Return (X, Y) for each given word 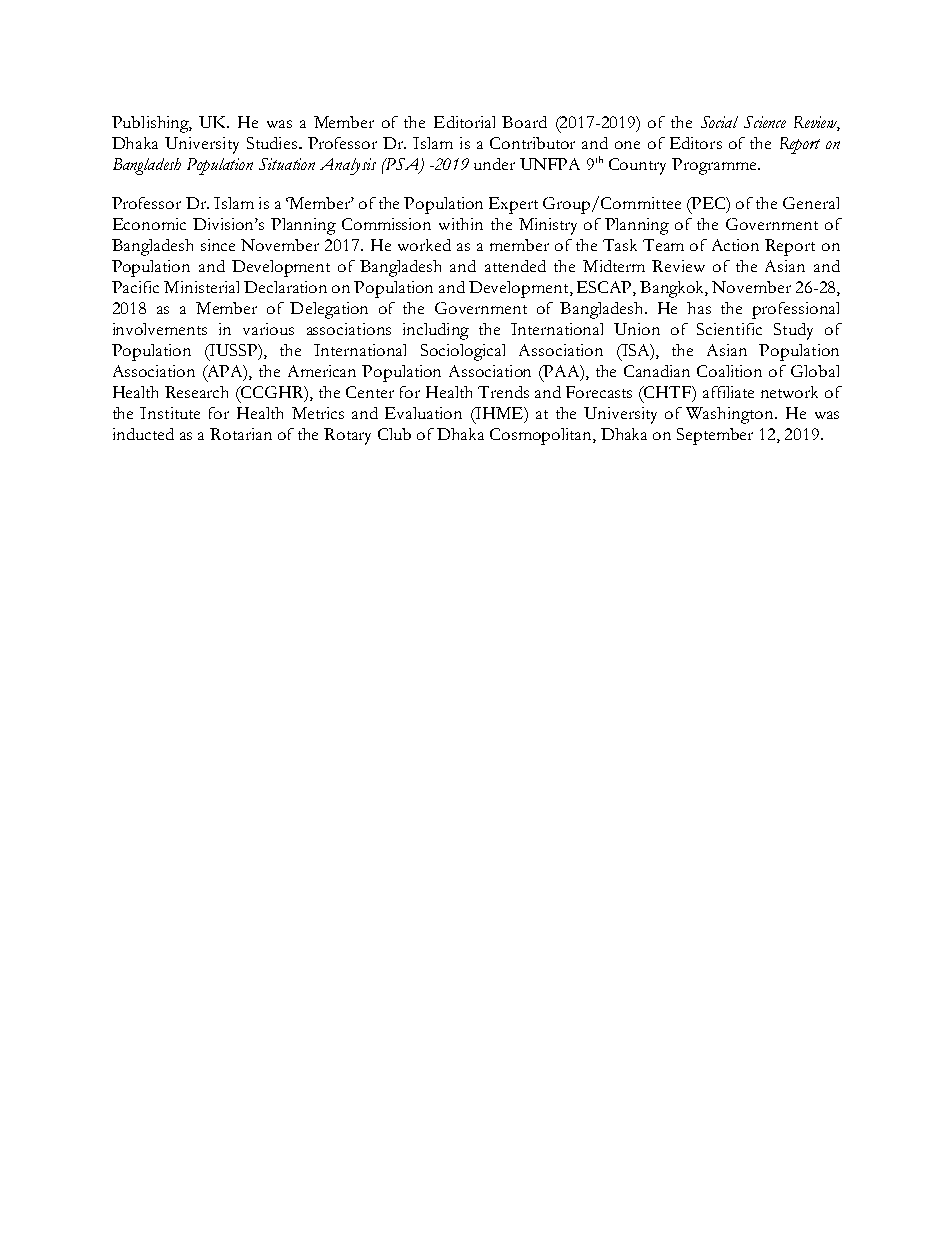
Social (719, 122)
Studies (272, 143)
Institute (170, 413)
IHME (499, 414)
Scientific (729, 329)
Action (735, 245)
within (461, 224)
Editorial (464, 122)
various (268, 329)
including (436, 331)
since (218, 245)
